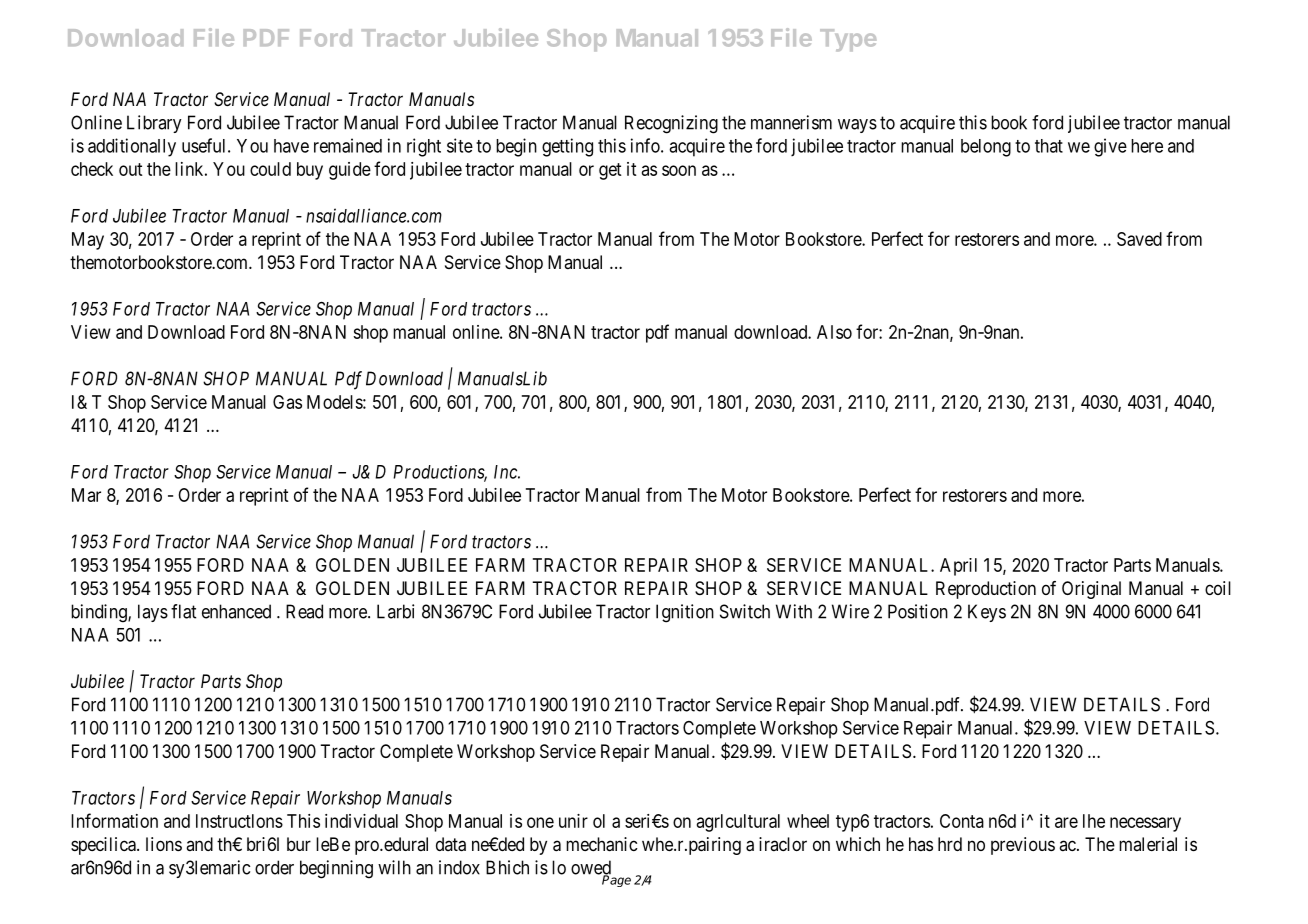 The width and height of the screenshot is (1308, 924). I want to click on April, so click(958, 567).
